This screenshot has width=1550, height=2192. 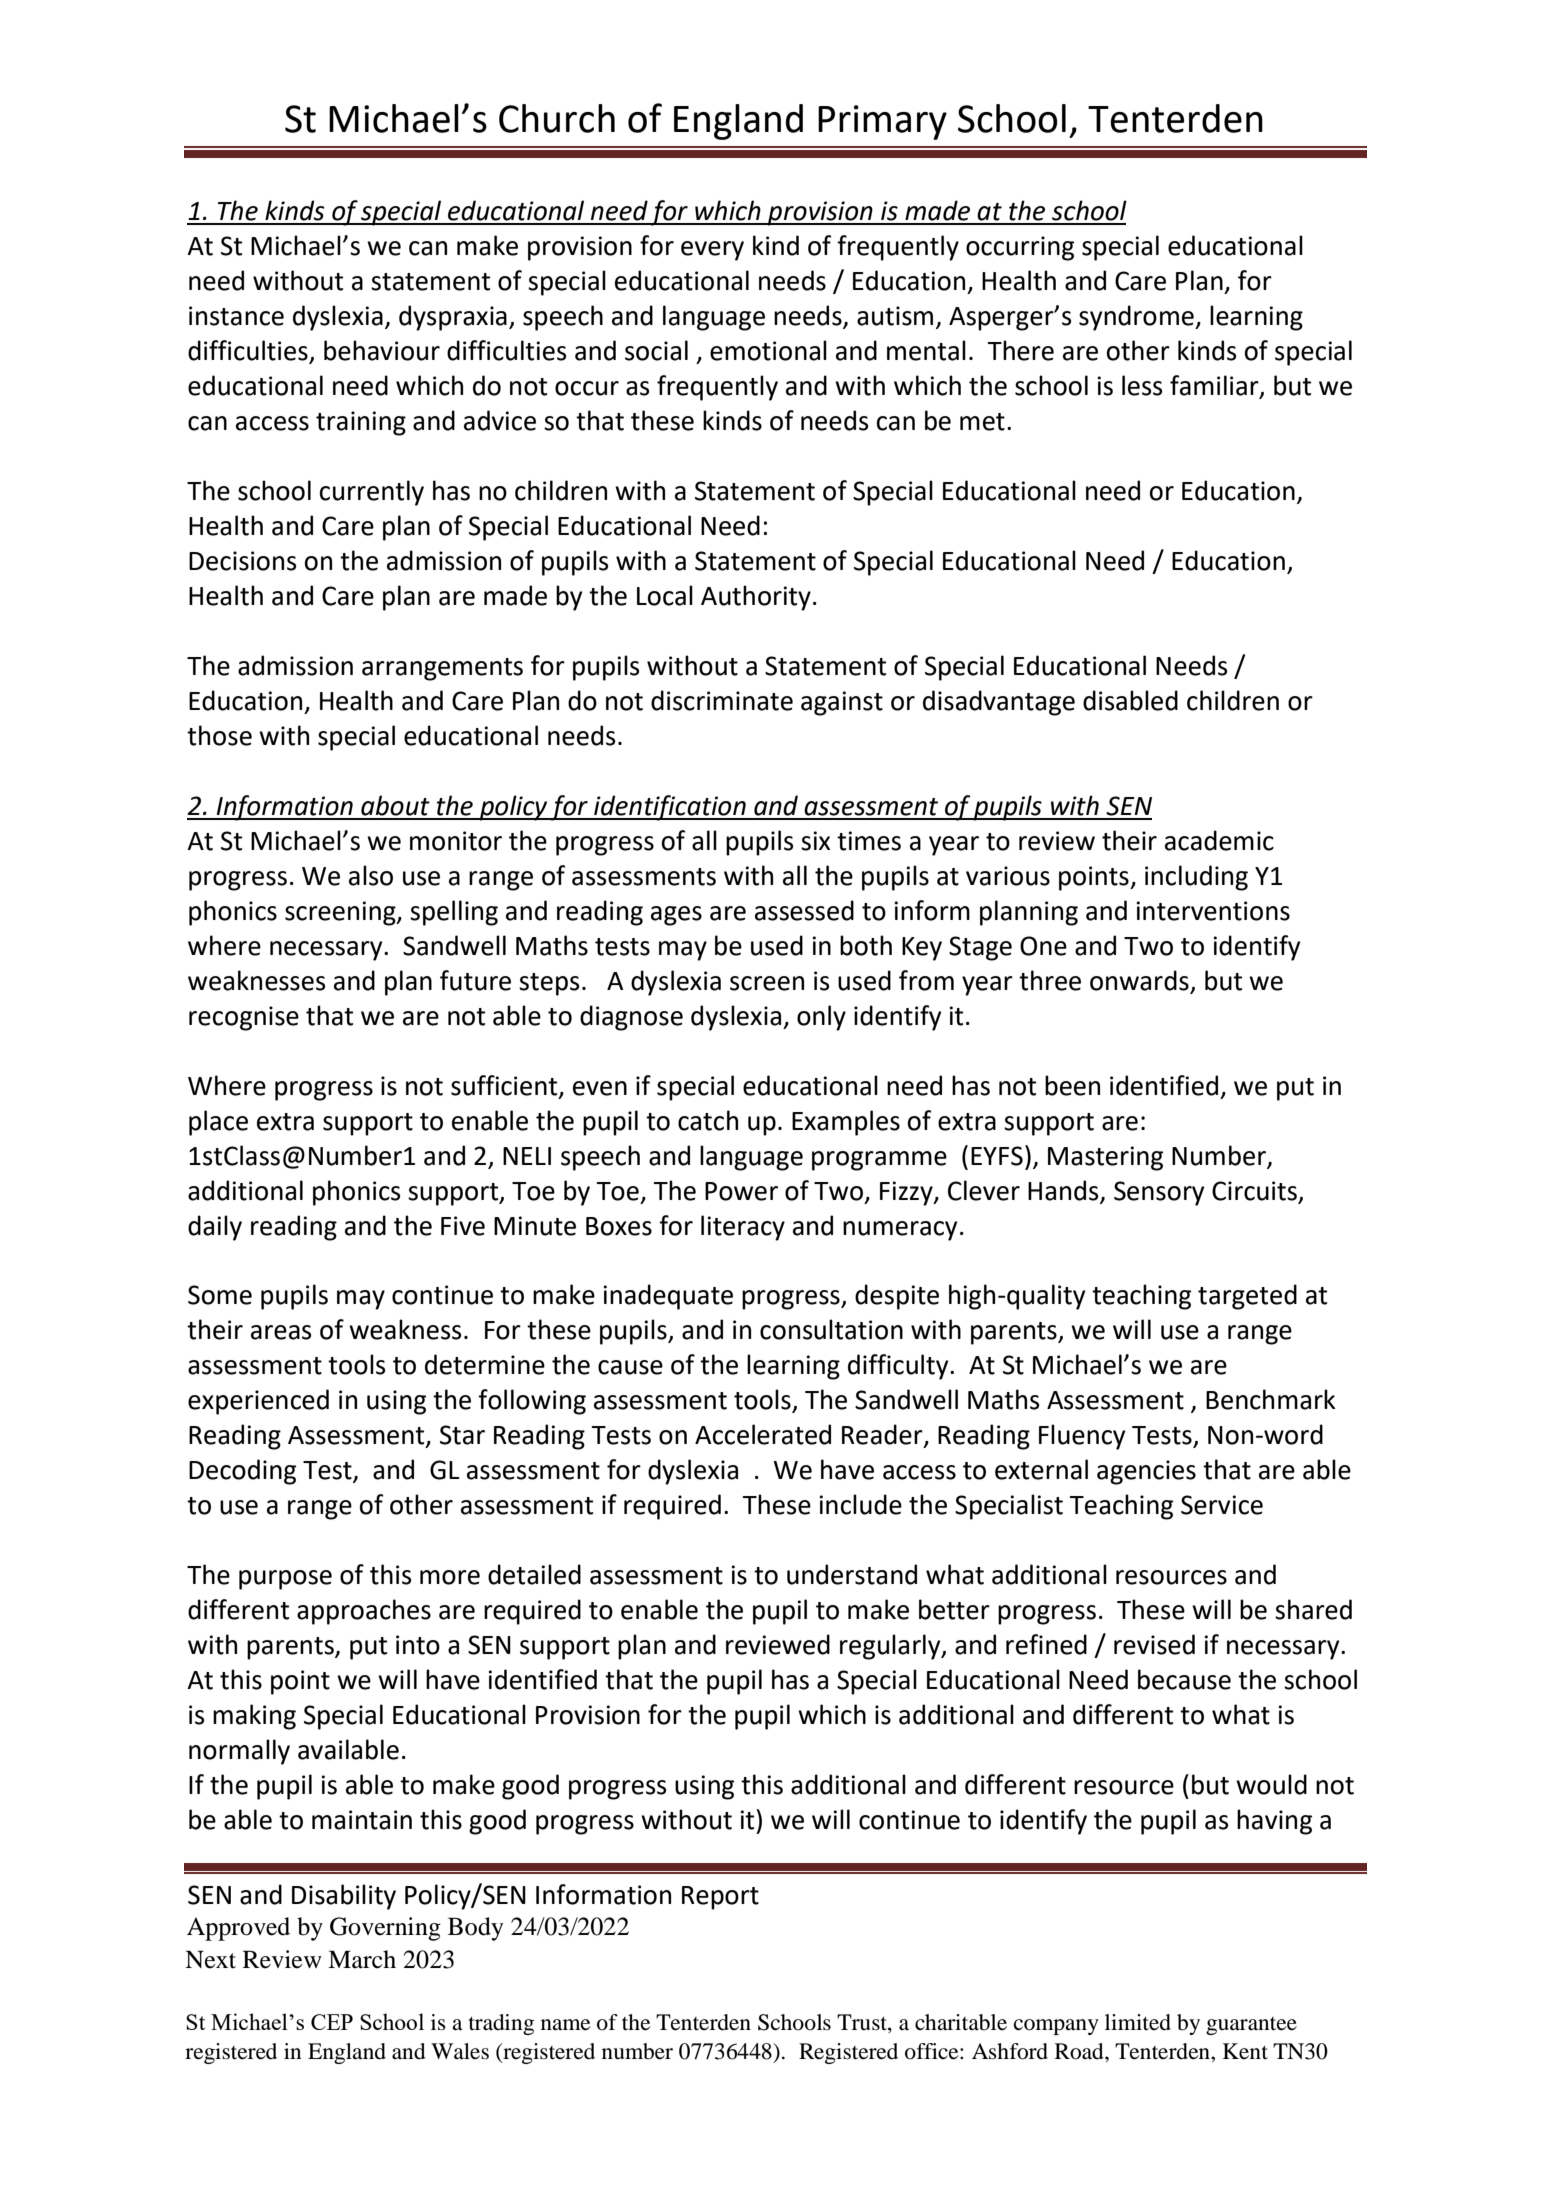 What do you see at coordinates (332, 2022) in the screenshot?
I see `CEP` at bounding box center [332, 2022].
